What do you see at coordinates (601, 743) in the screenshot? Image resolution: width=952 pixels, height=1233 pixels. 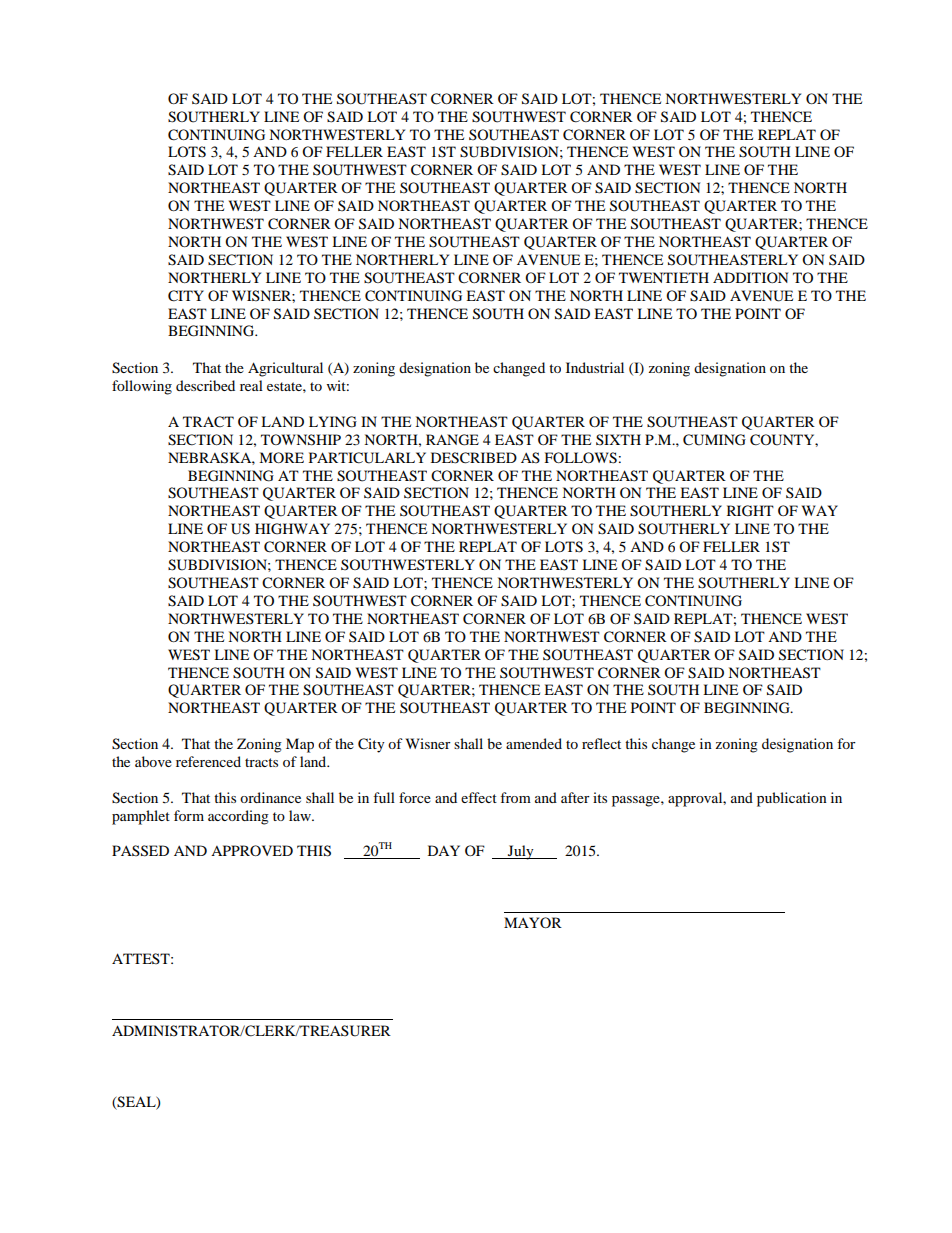 I see `reflect` at bounding box center [601, 743].
